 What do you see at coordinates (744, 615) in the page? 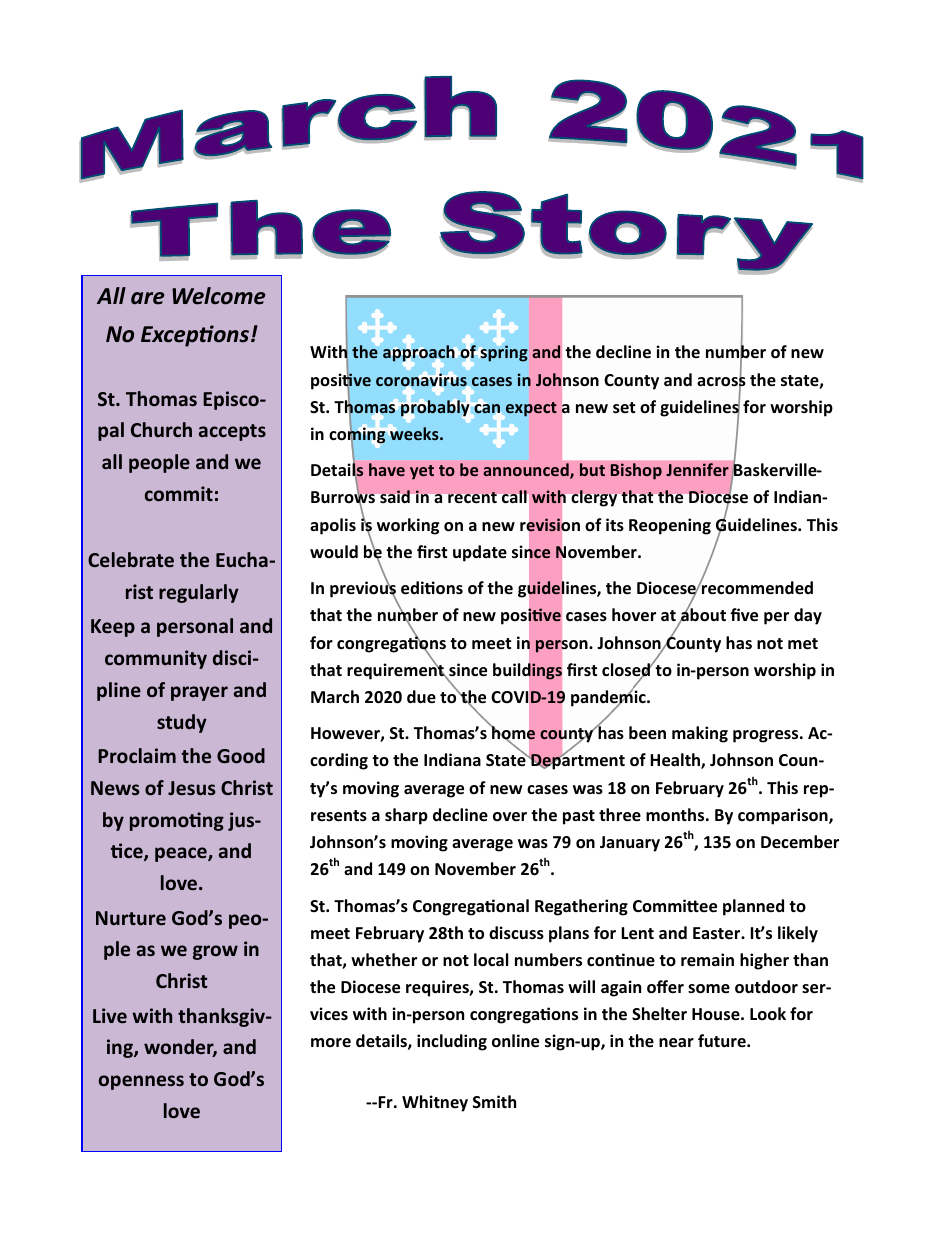
I see `five` at bounding box center [744, 615].
